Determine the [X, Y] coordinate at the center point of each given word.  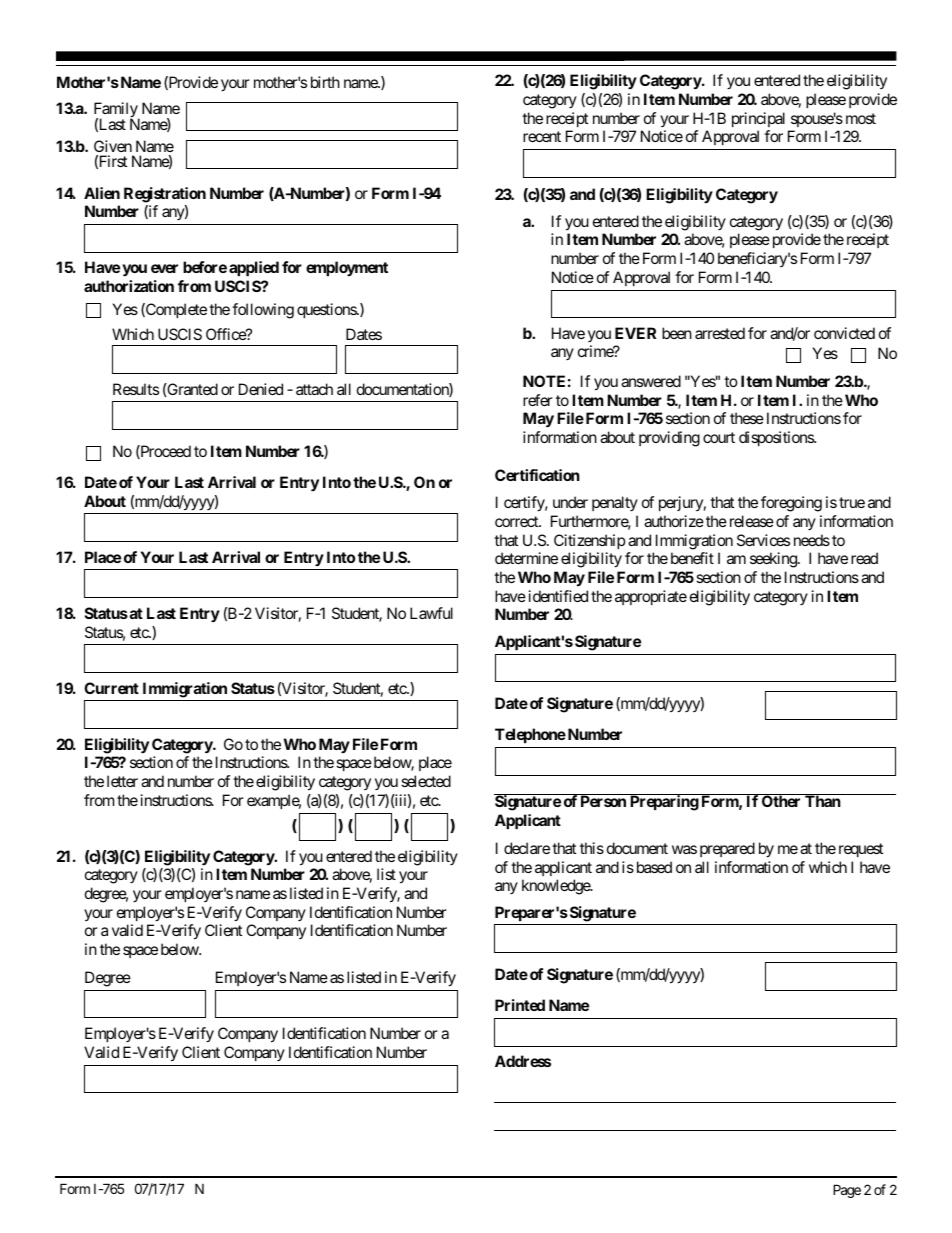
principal [758, 119]
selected [426, 781]
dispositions [777, 438]
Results [136, 389]
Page [847, 1191]
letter [122, 781]
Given [113, 146]
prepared [727, 849]
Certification [537, 475]
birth [325, 82]
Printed [520, 1005]
